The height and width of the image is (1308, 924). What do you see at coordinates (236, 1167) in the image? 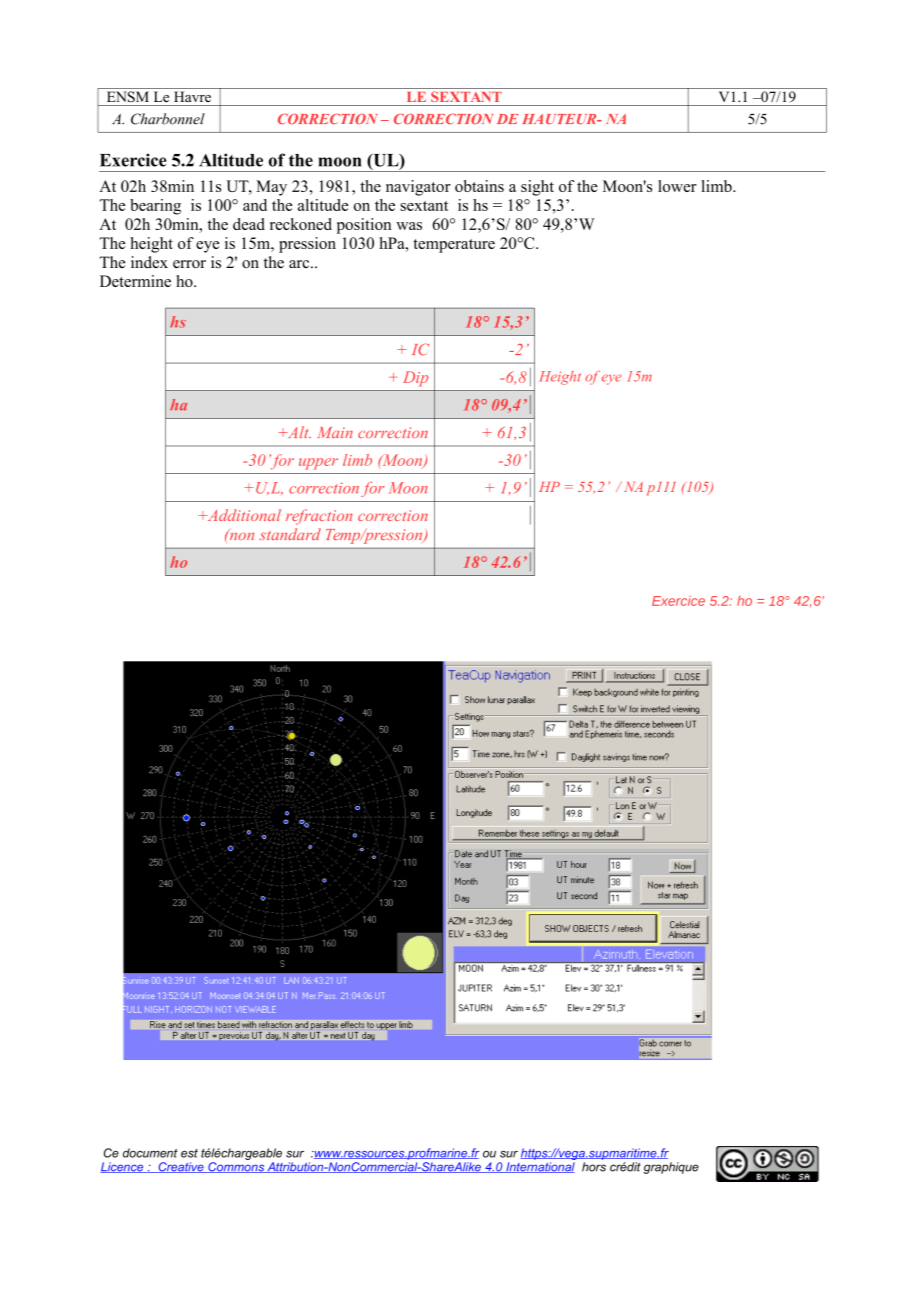
I see `Commons` at bounding box center [236, 1167].
